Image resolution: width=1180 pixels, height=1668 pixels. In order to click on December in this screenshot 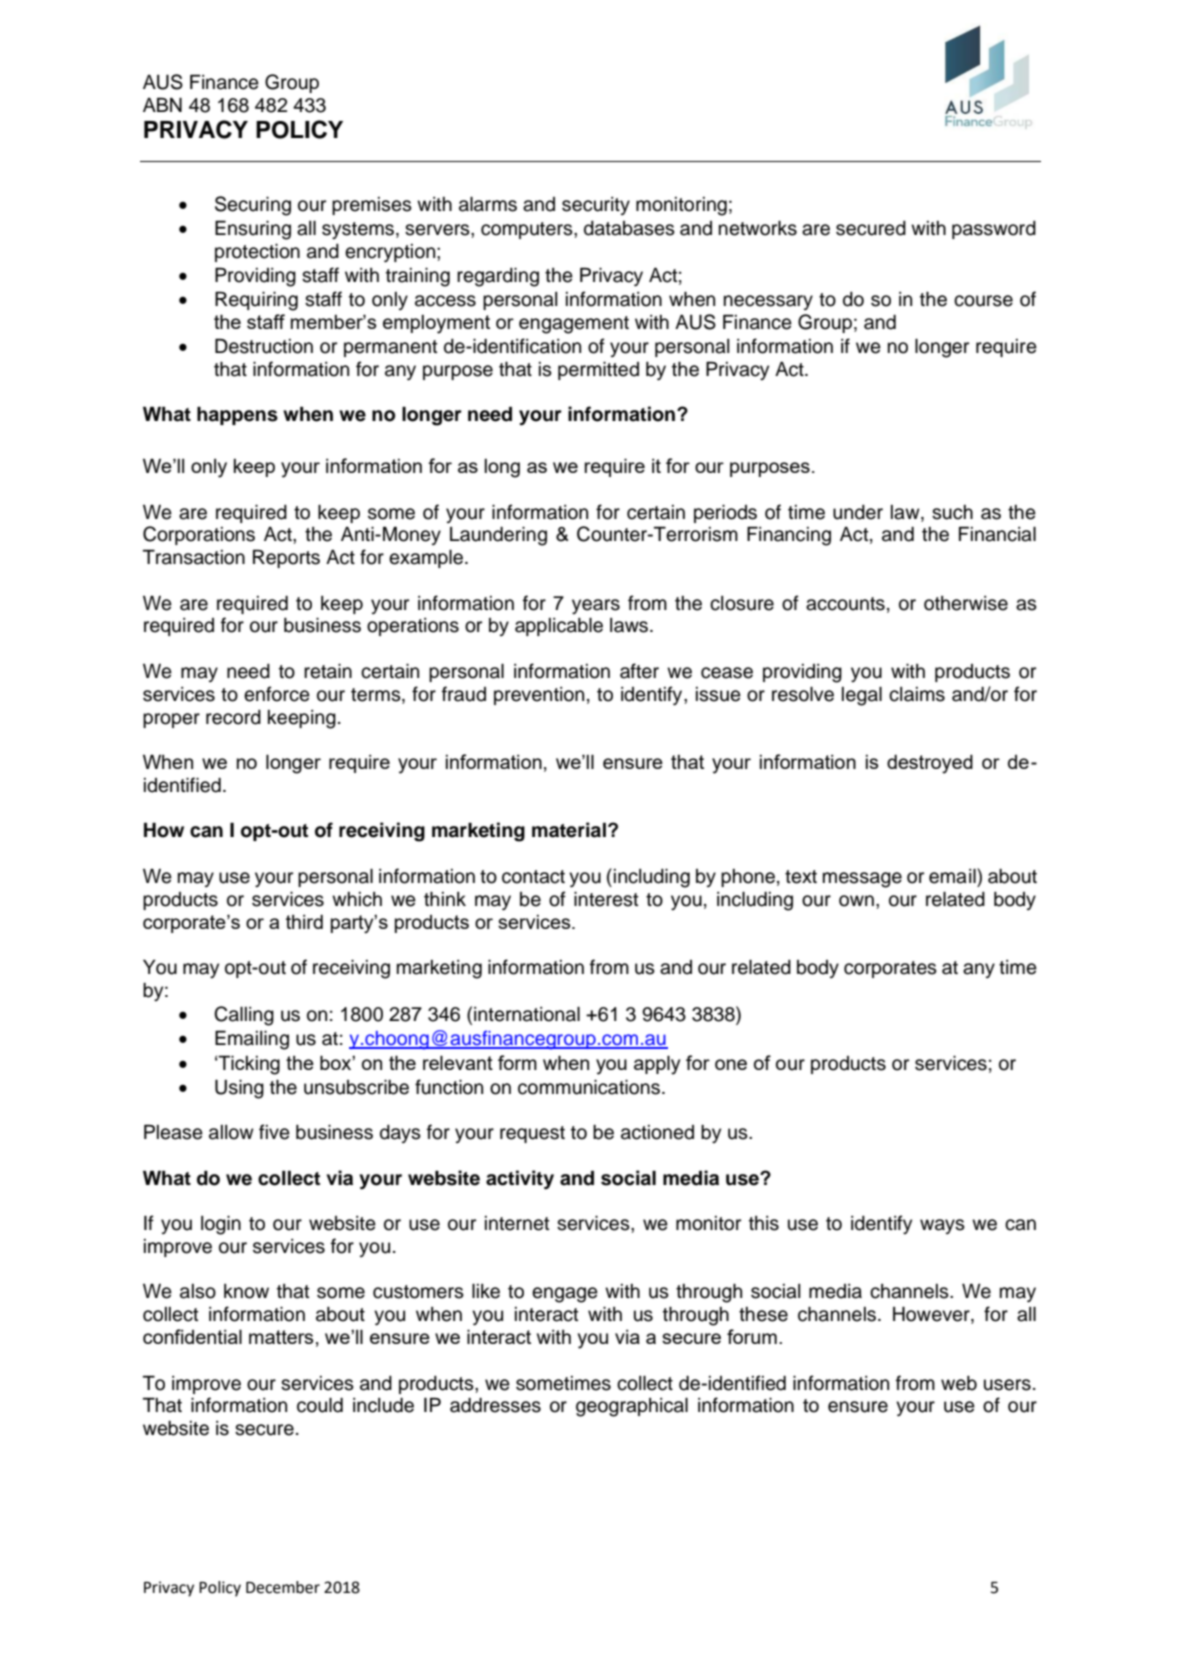, I will do `click(283, 1587)`.
